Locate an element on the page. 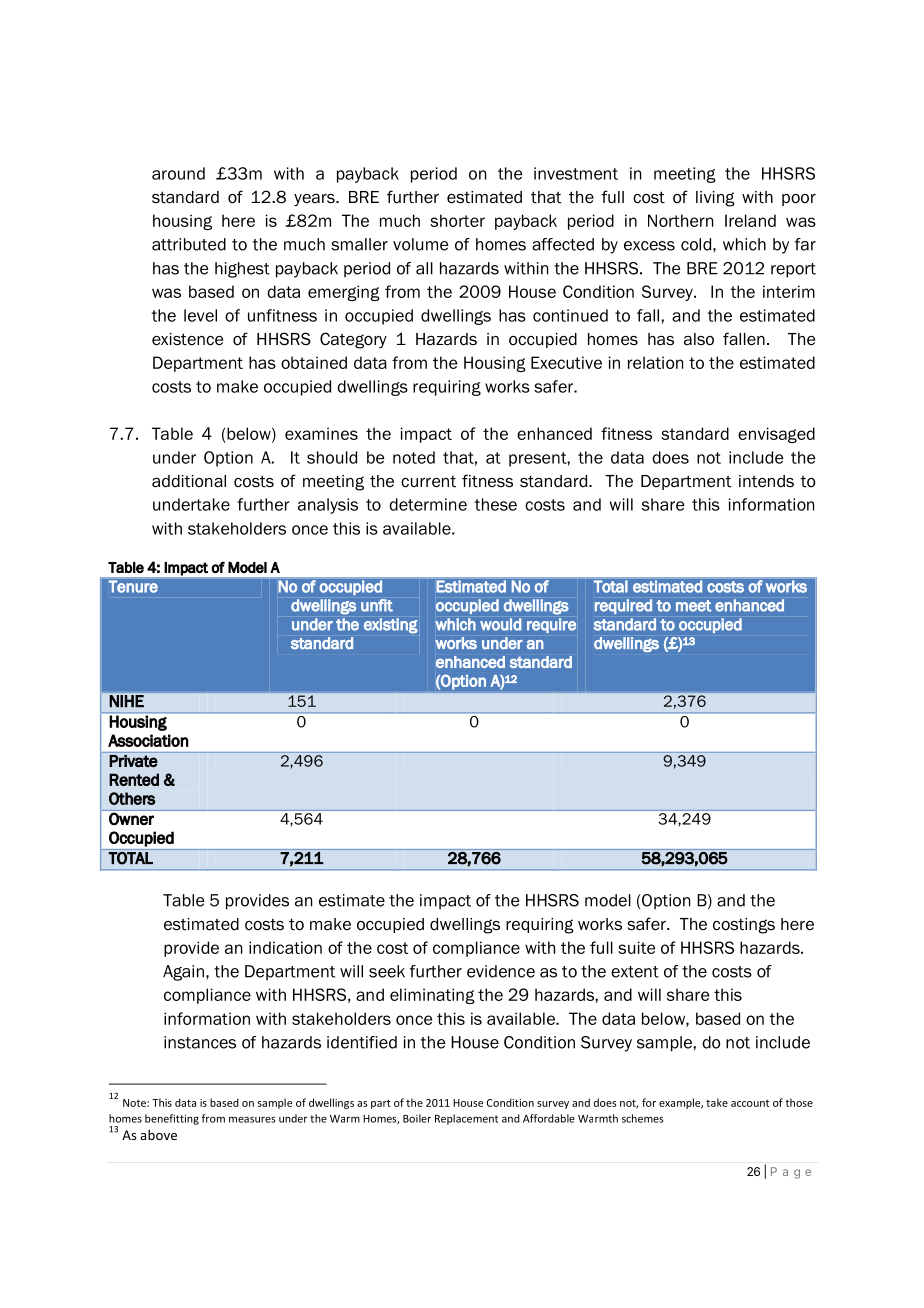 Image resolution: width=924 pixels, height=1308 pixels. shorter is located at coordinates (457, 220).
